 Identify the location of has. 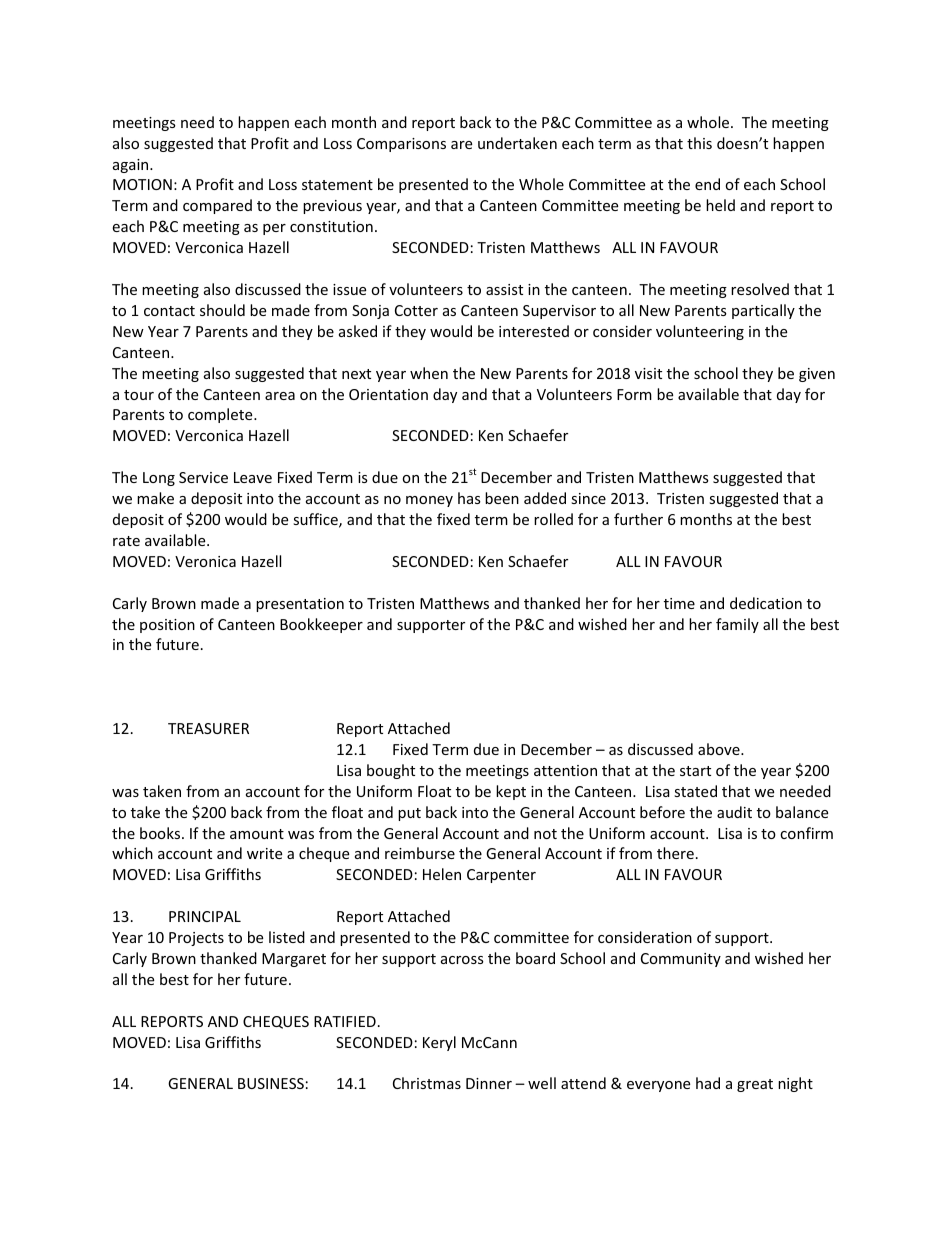
(469, 498).
